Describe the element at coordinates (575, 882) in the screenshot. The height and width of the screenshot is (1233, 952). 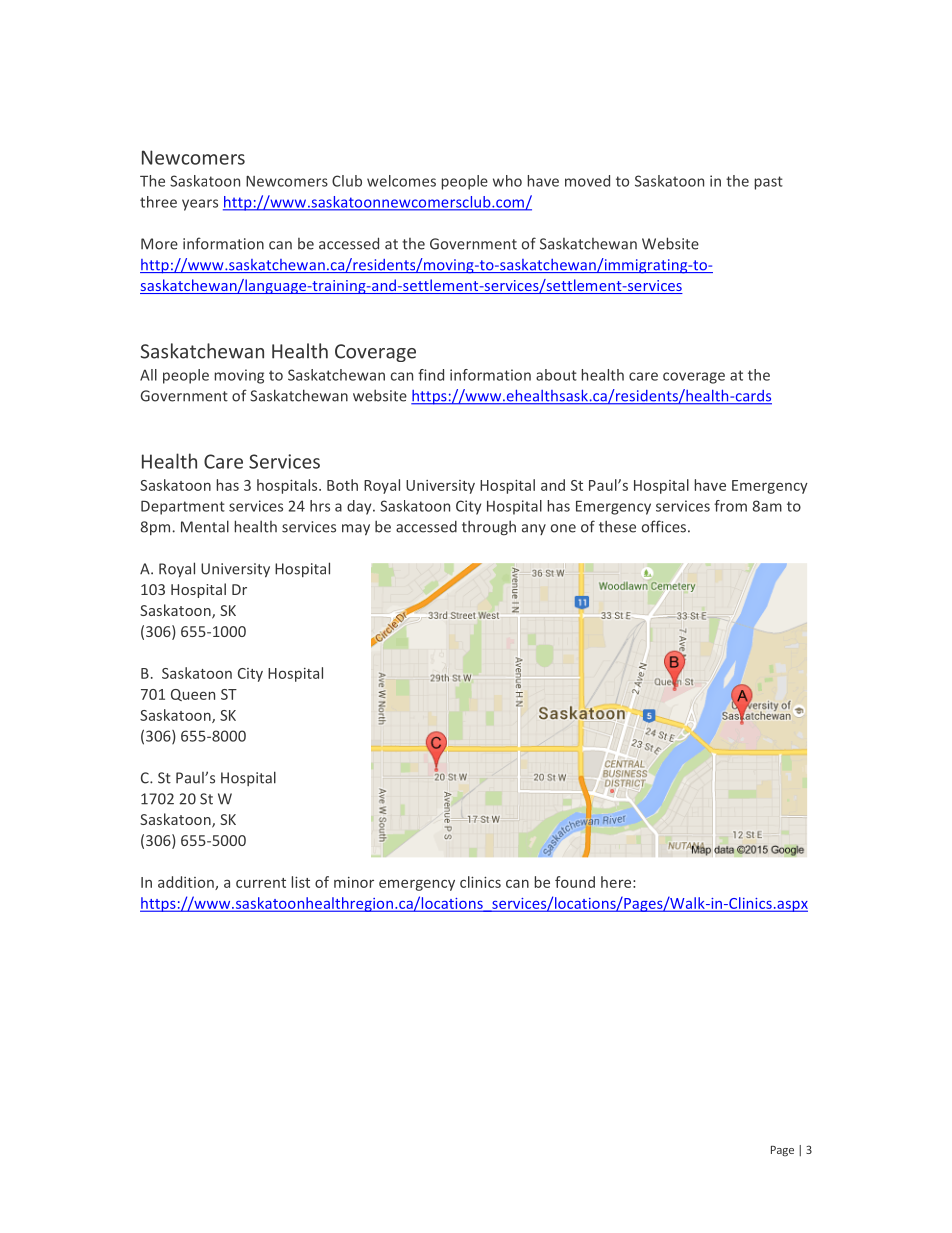
I see `found` at that location.
